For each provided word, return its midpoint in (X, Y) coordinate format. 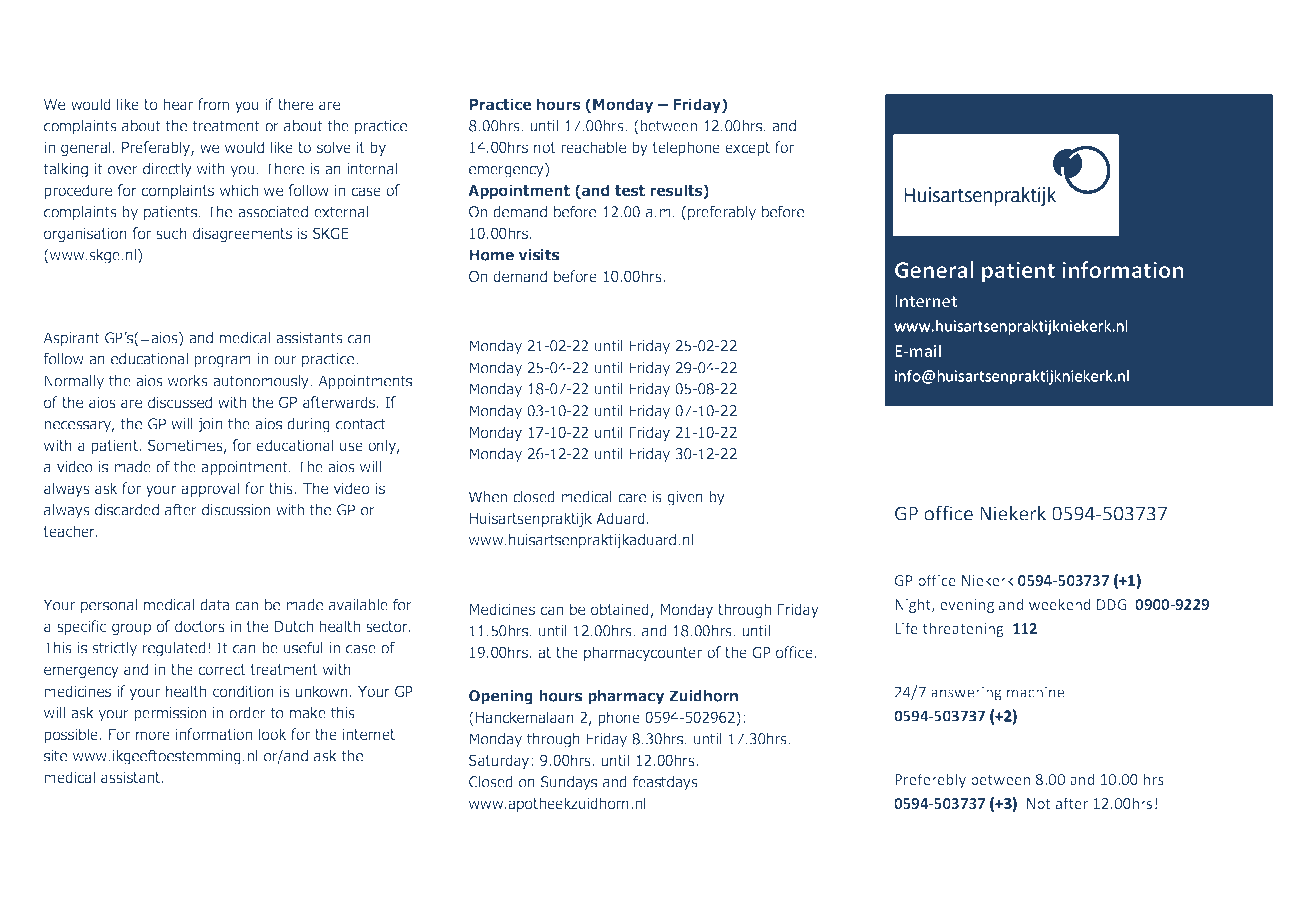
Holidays (499, 324)
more (153, 735)
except (747, 149)
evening (967, 606)
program (222, 362)
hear (178, 104)
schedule (539, 80)
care (632, 498)
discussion (236, 510)
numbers (1054, 480)
